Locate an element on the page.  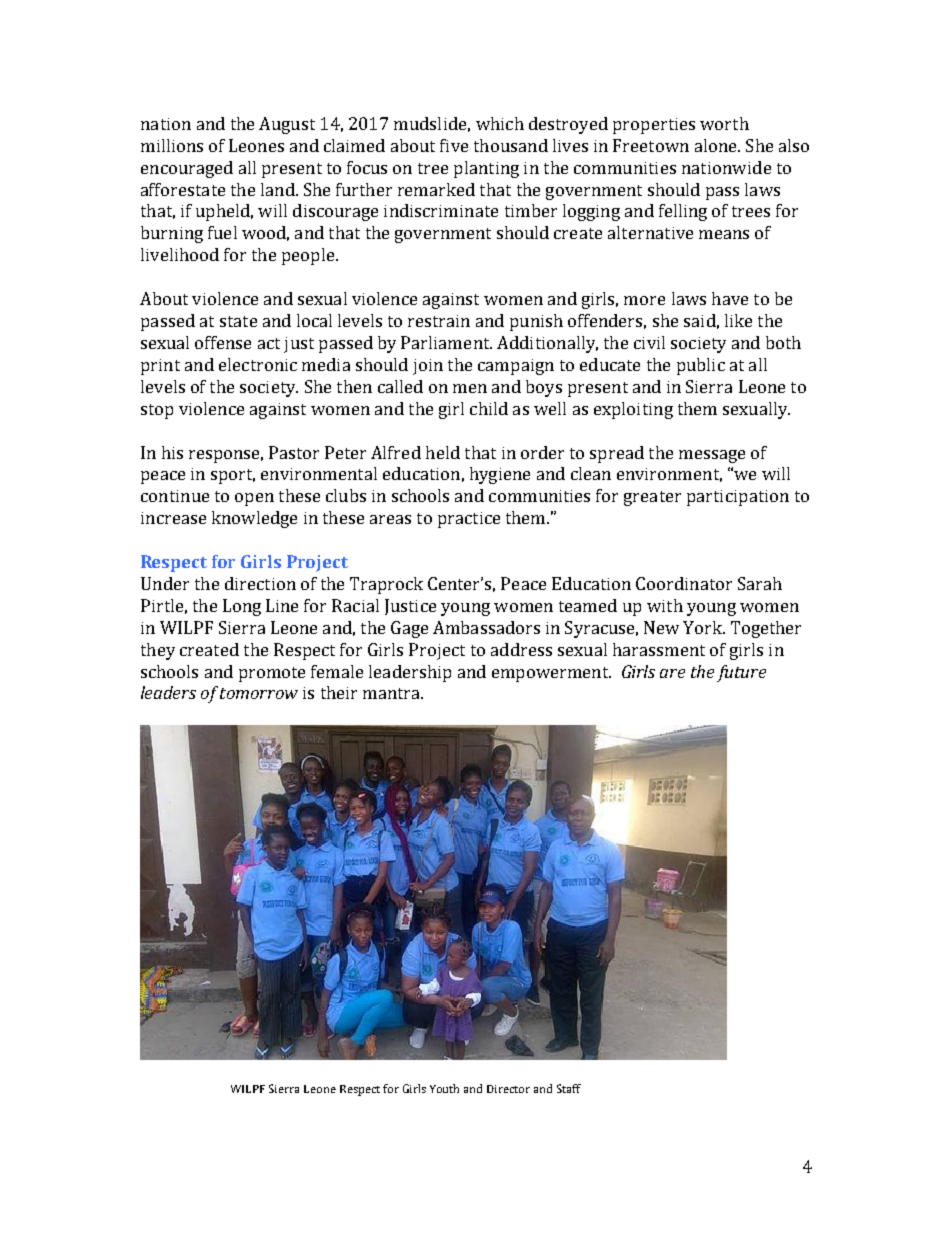
mantra is located at coordinates (392, 693).
